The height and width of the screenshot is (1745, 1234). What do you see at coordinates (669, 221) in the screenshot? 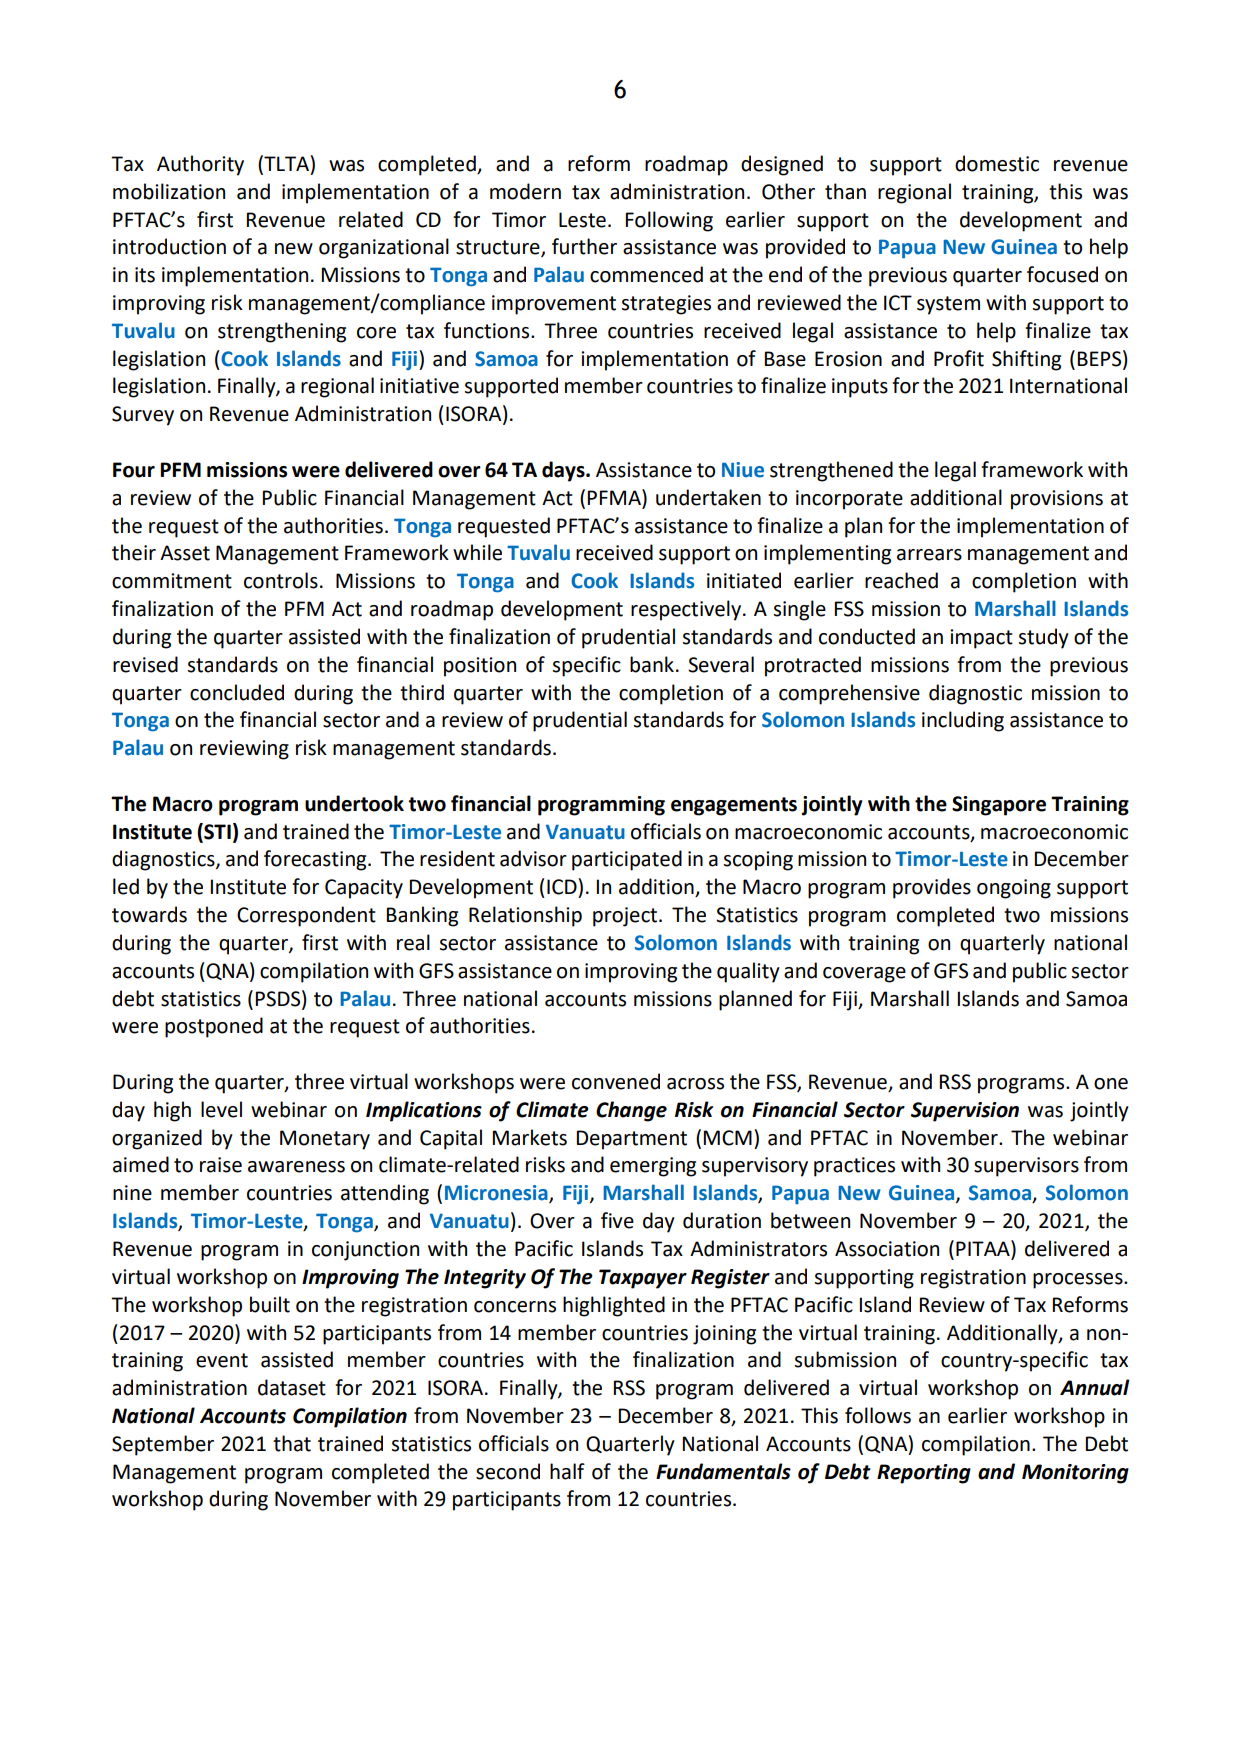
I see `Following` at bounding box center [669, 221].
